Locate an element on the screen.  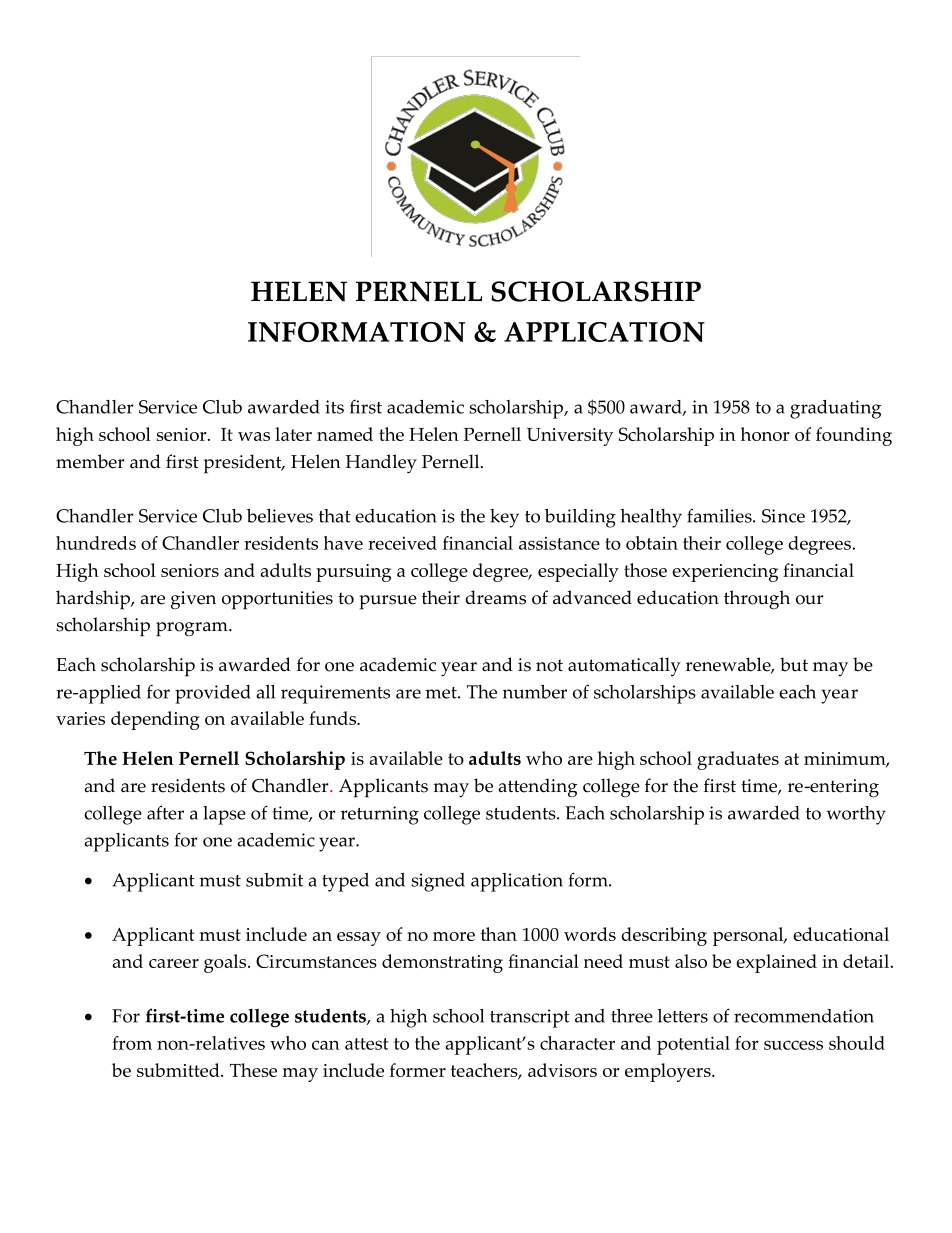
hundreds is located at coordinates (96, 543).
